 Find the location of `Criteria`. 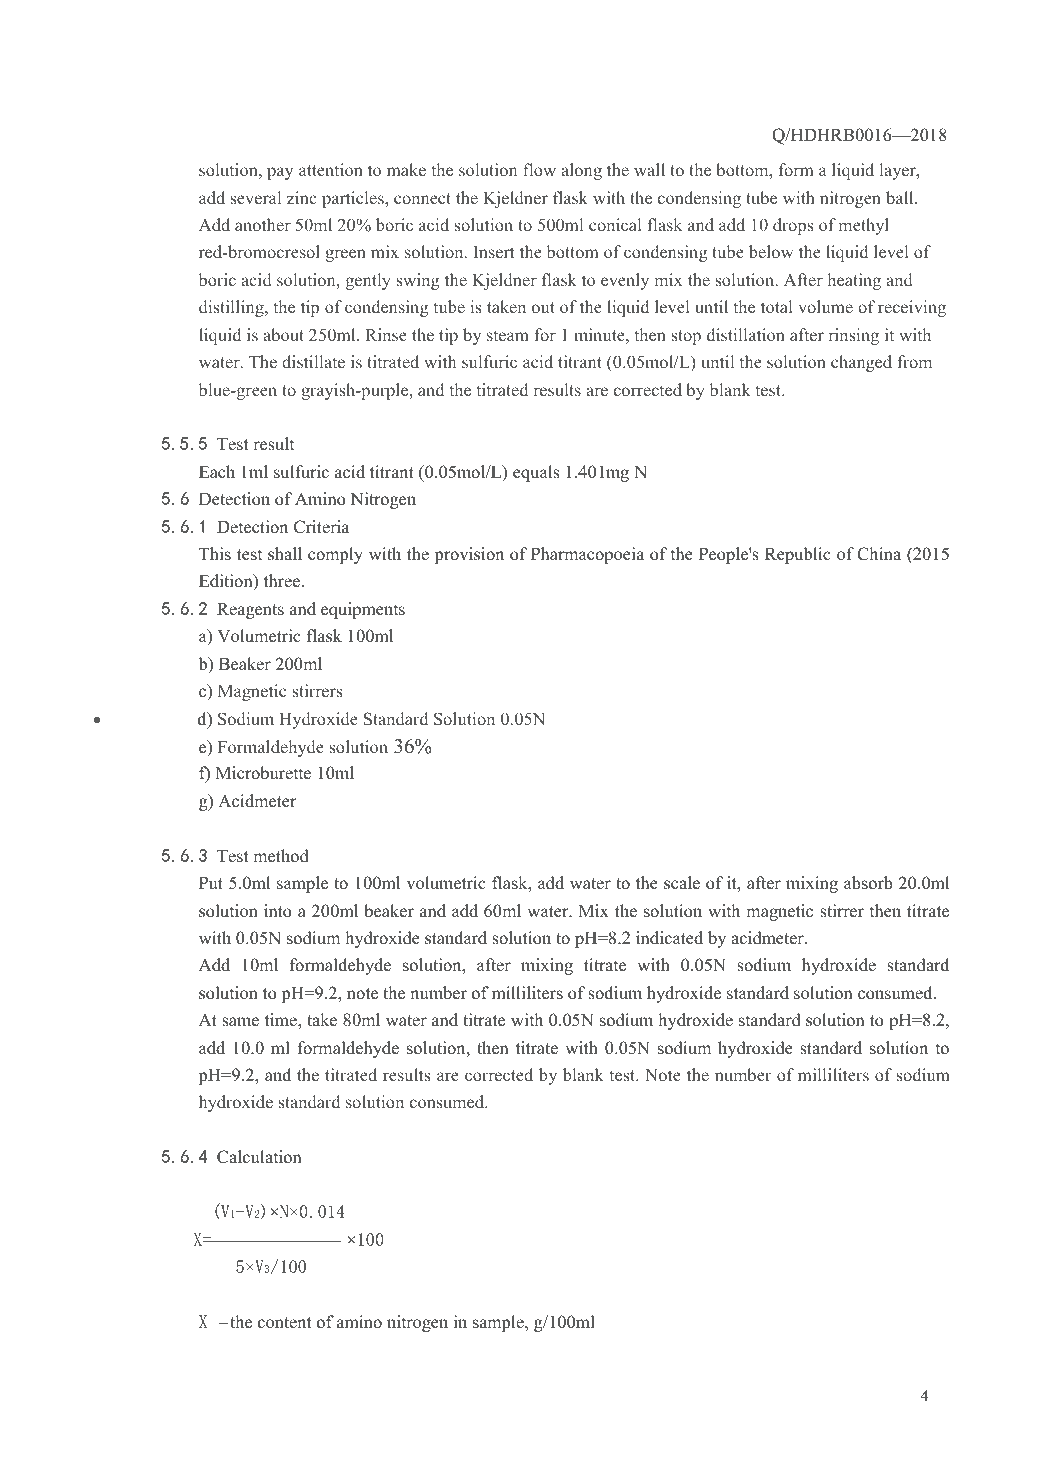

Criteria is located at coordinates (321, 527).
